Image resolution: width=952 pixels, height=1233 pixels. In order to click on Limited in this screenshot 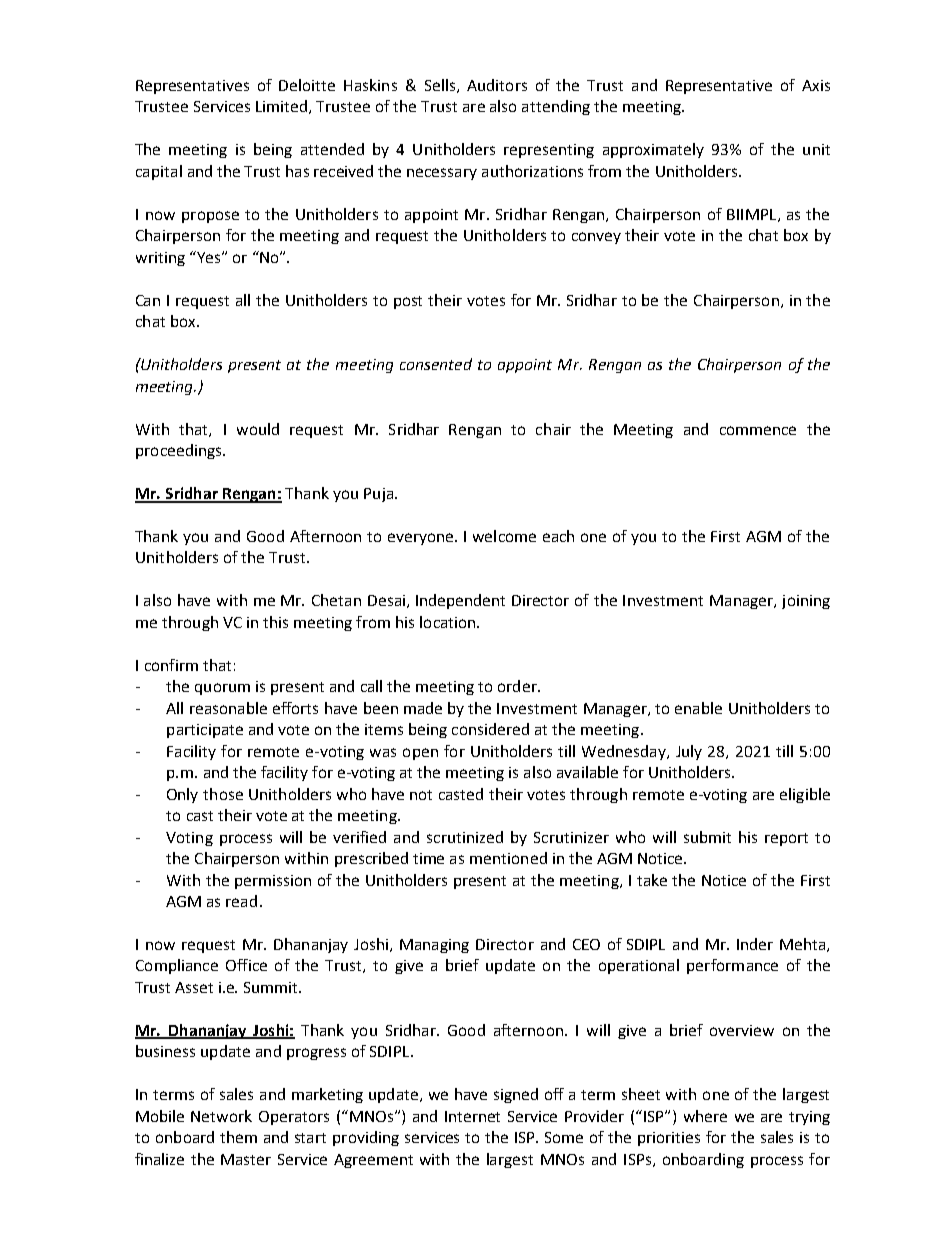, I will do `click(281, 106)`.
